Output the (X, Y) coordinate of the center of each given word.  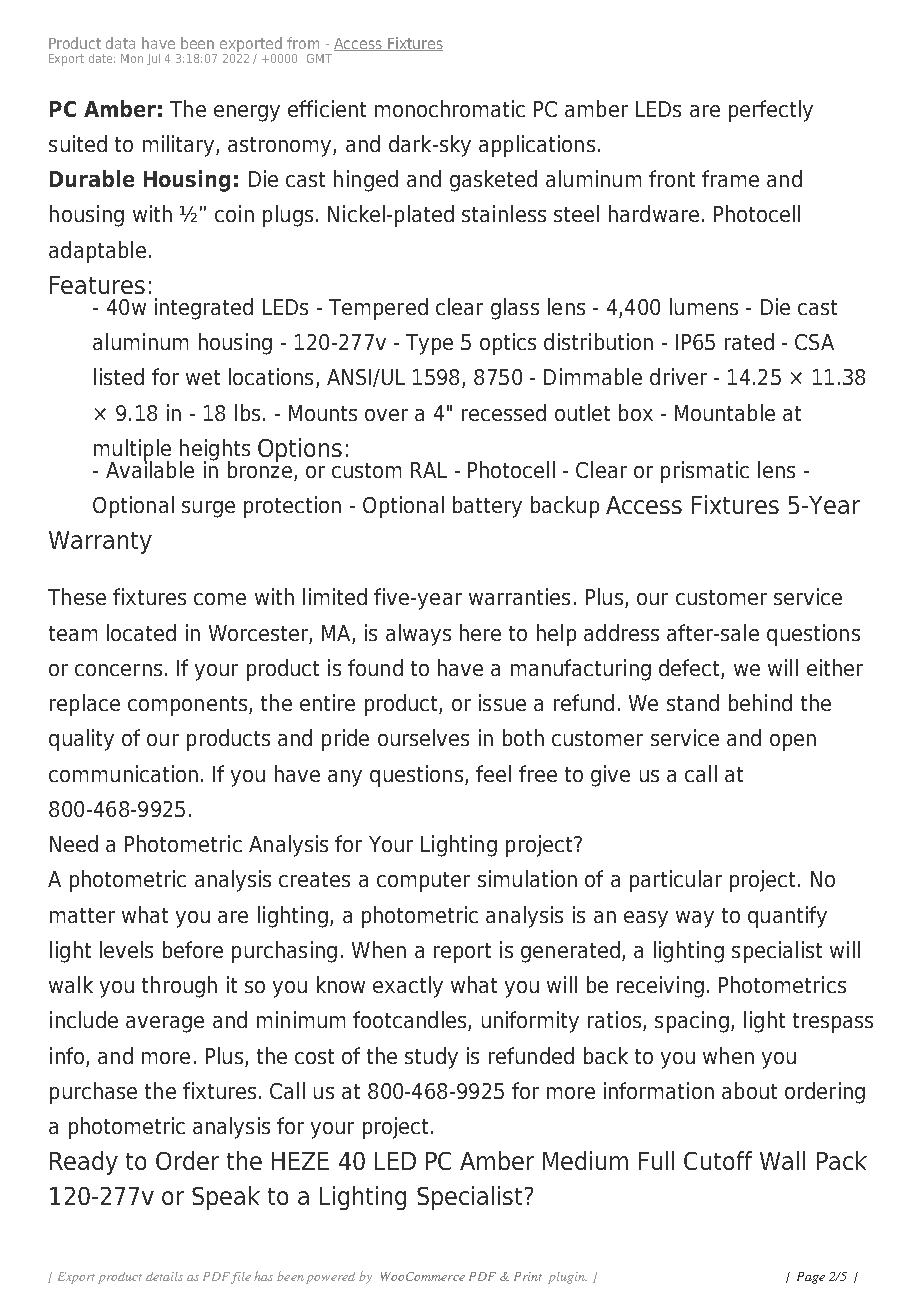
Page (811, 1278)
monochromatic (450, 108)
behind (760, 702)
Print (528, 1276)
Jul (153, 59)
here (480, 632)
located (141, 632)
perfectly (771, 111)
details (164, 1276)
